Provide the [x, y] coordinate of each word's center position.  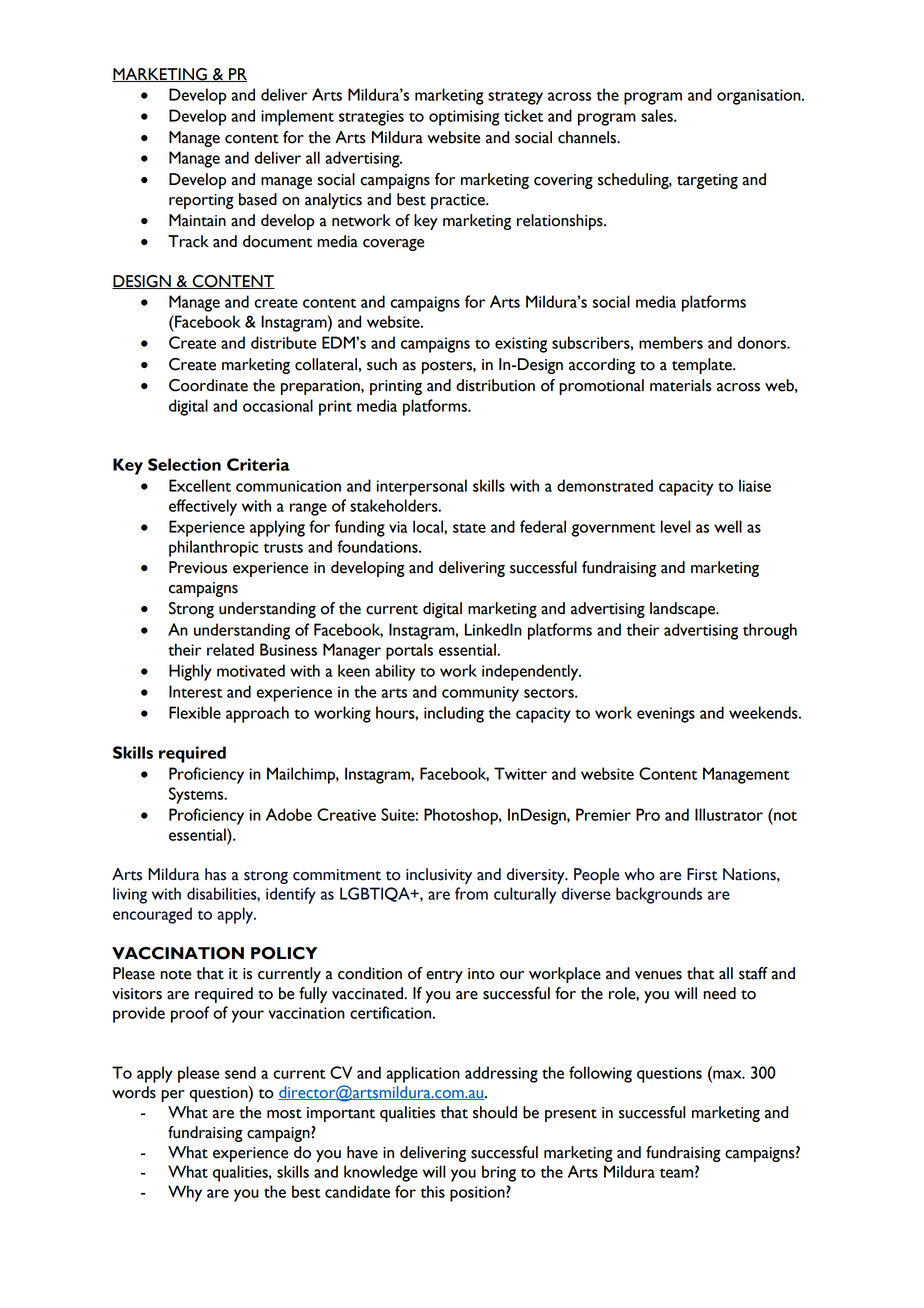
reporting [201, 201]
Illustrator [729, 814]
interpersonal [422, 487]
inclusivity [439, 876]
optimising [464, 118]
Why [185, 1193]
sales [658, 115]
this [433, 1191]
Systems [197, 795]
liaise [755, 485]
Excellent [200, 485]
